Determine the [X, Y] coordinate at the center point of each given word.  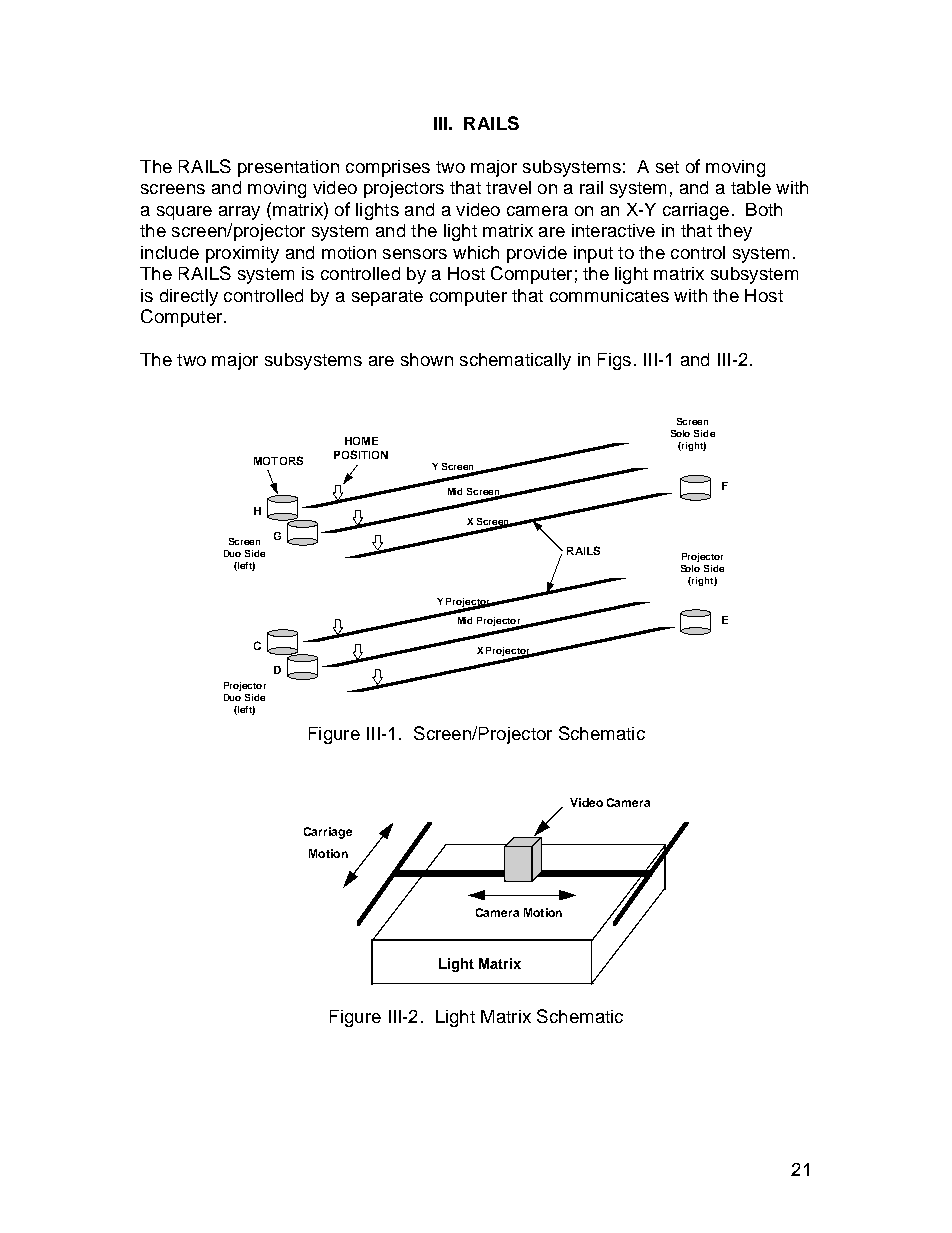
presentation [288, 168]
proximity [242, 254]
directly [189, 297]
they [734, 232]
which [476, 252]
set [667, 167]
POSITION [361, 454]
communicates [609, 295]
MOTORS [278, 460]
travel [508, 187]
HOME [361, 441]
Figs [614, 361]
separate [387, 298]
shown [427, 359]
